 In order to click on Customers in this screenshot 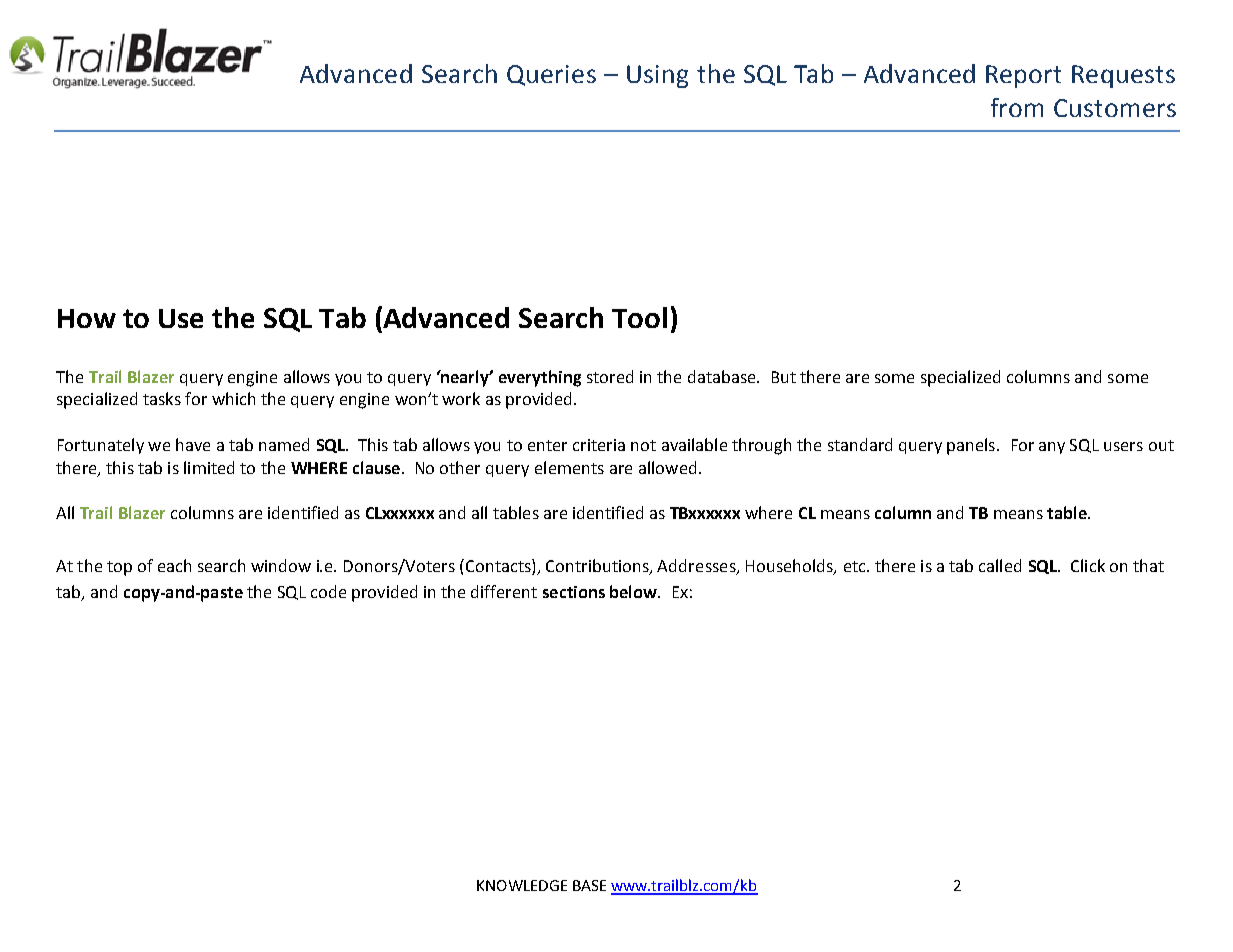, I will do `click(1115, 108)`.
